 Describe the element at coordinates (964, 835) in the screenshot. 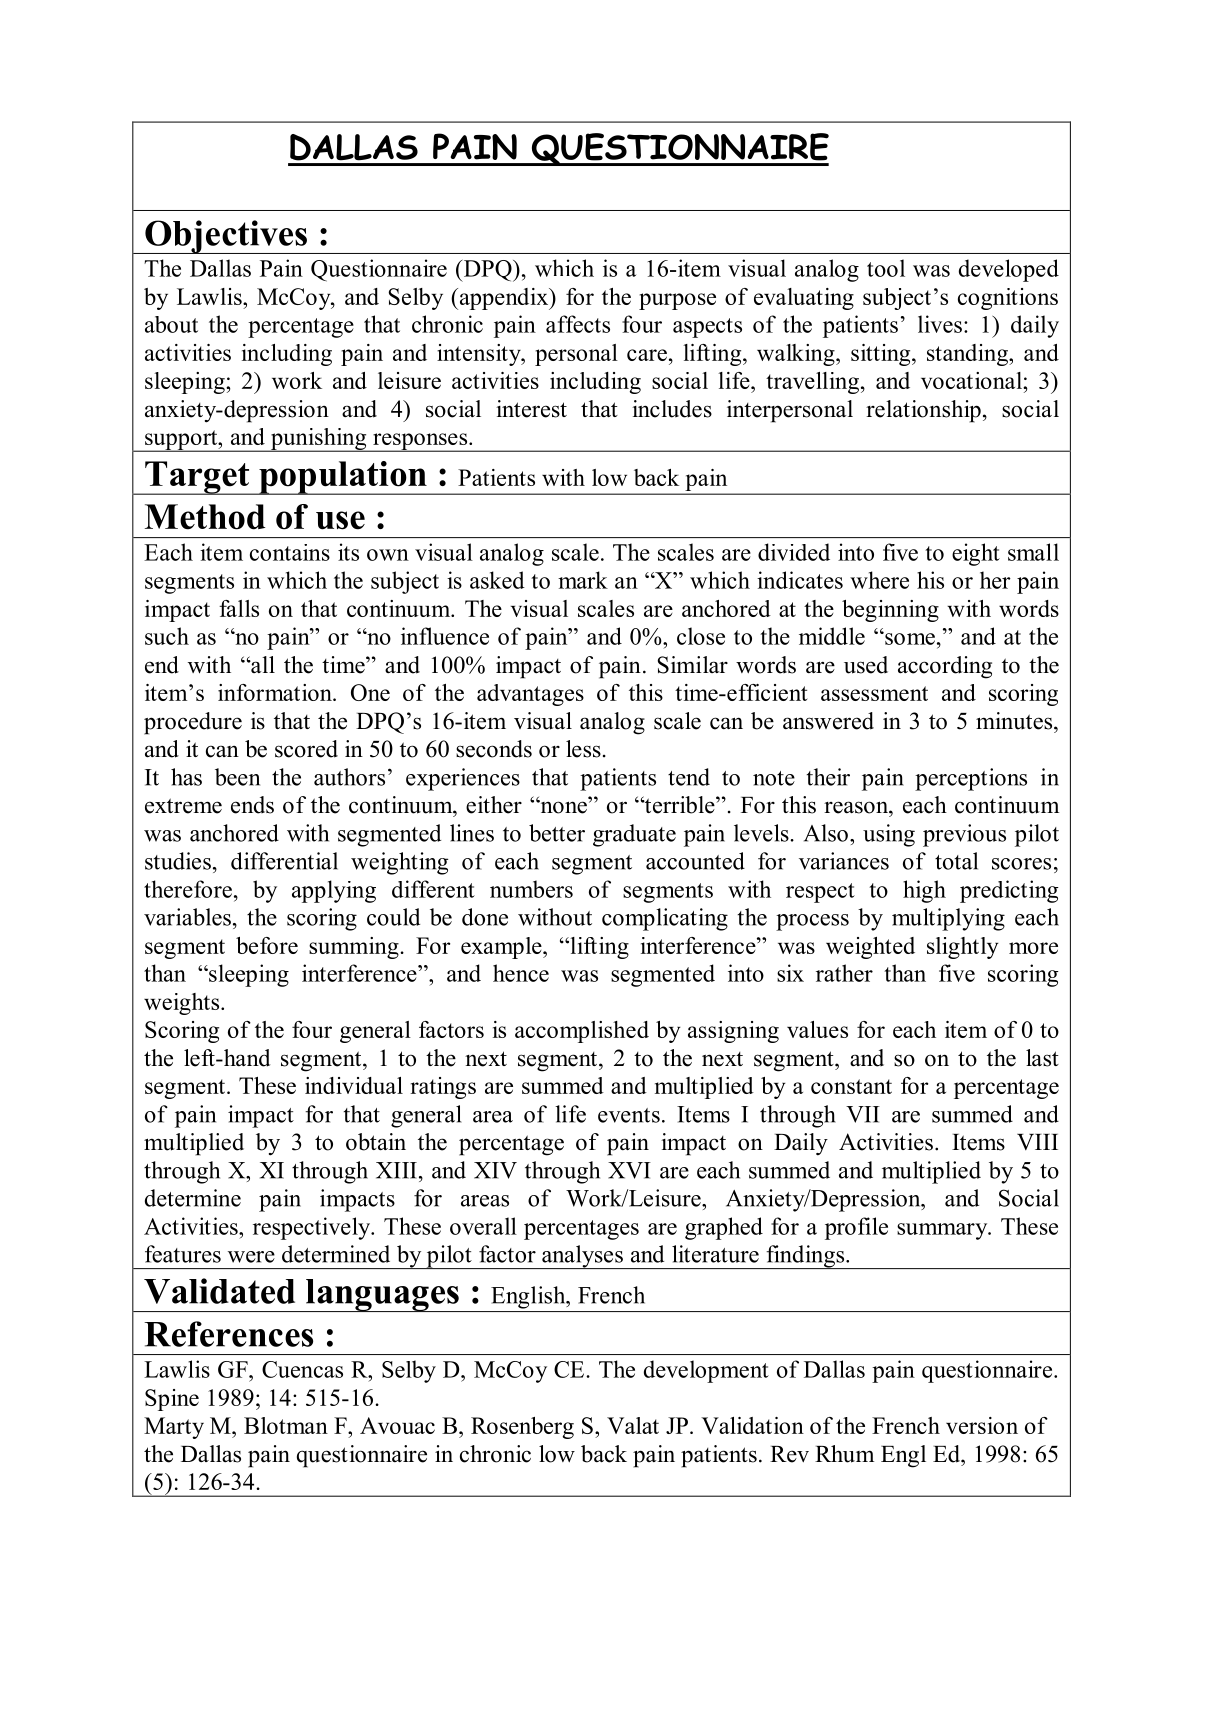

I see `previous` at that location.
